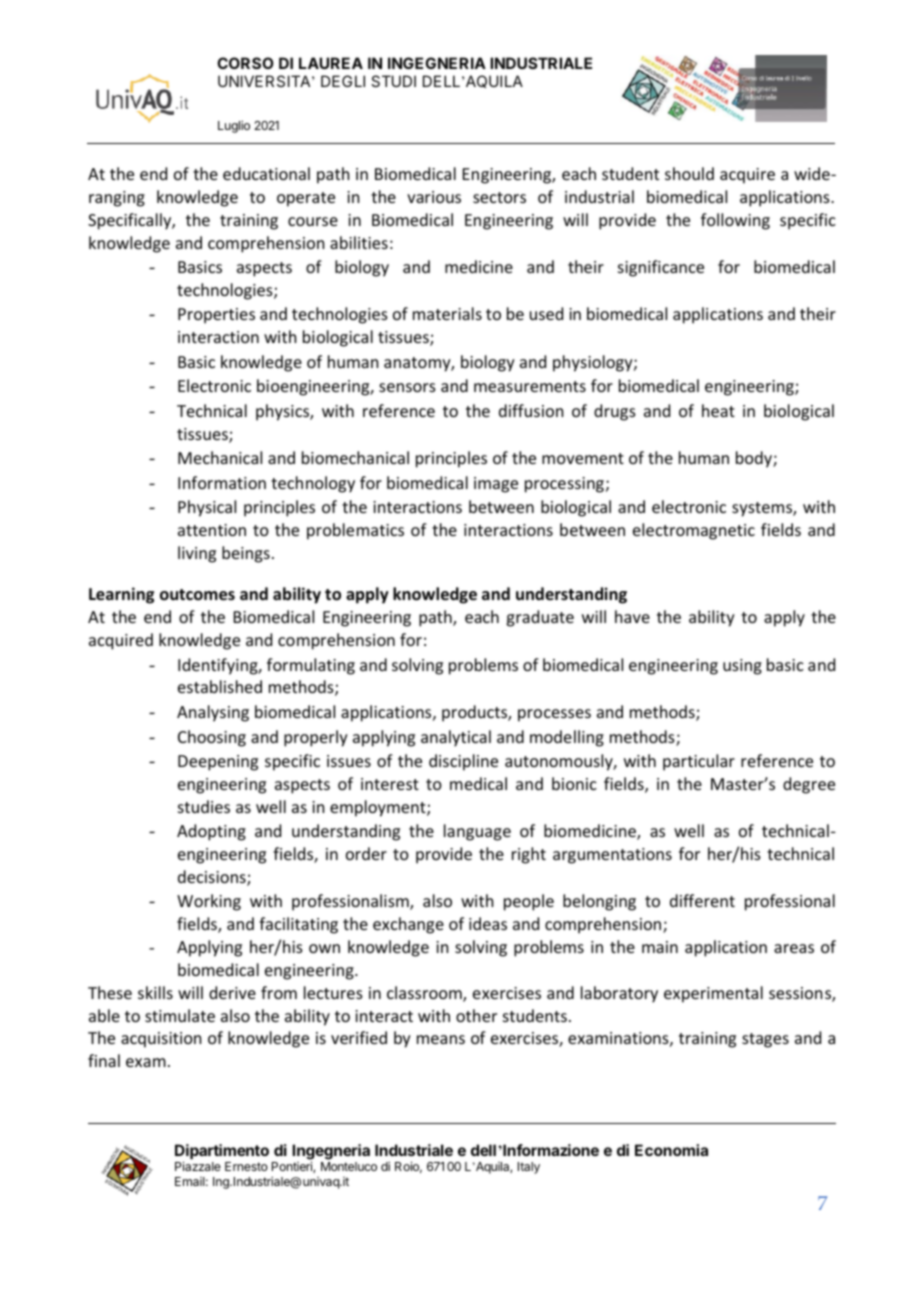  I want to click on graduate, so click(540, 618).
